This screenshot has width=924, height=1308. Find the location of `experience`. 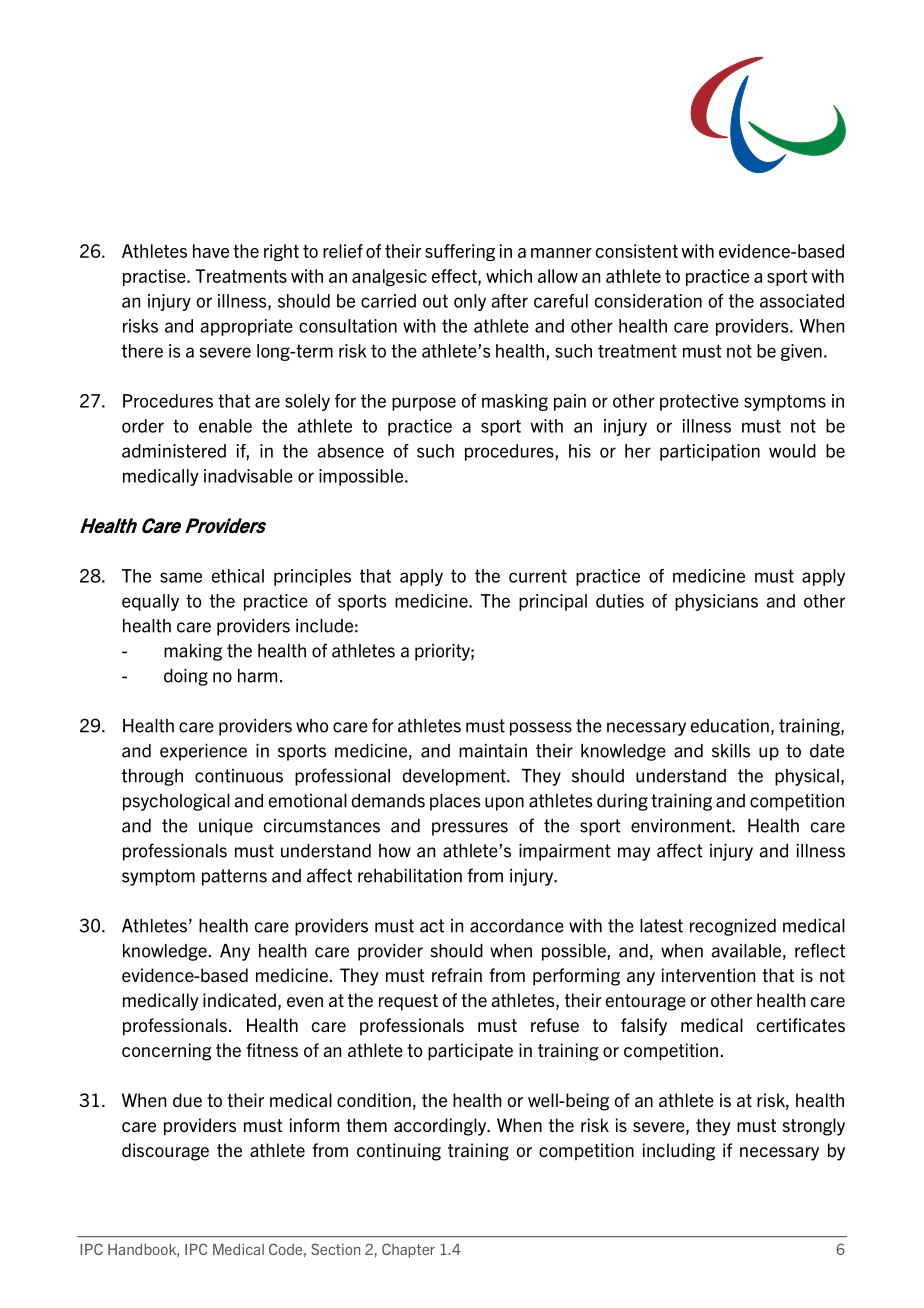

experience is located at coordinates (203, 752).
